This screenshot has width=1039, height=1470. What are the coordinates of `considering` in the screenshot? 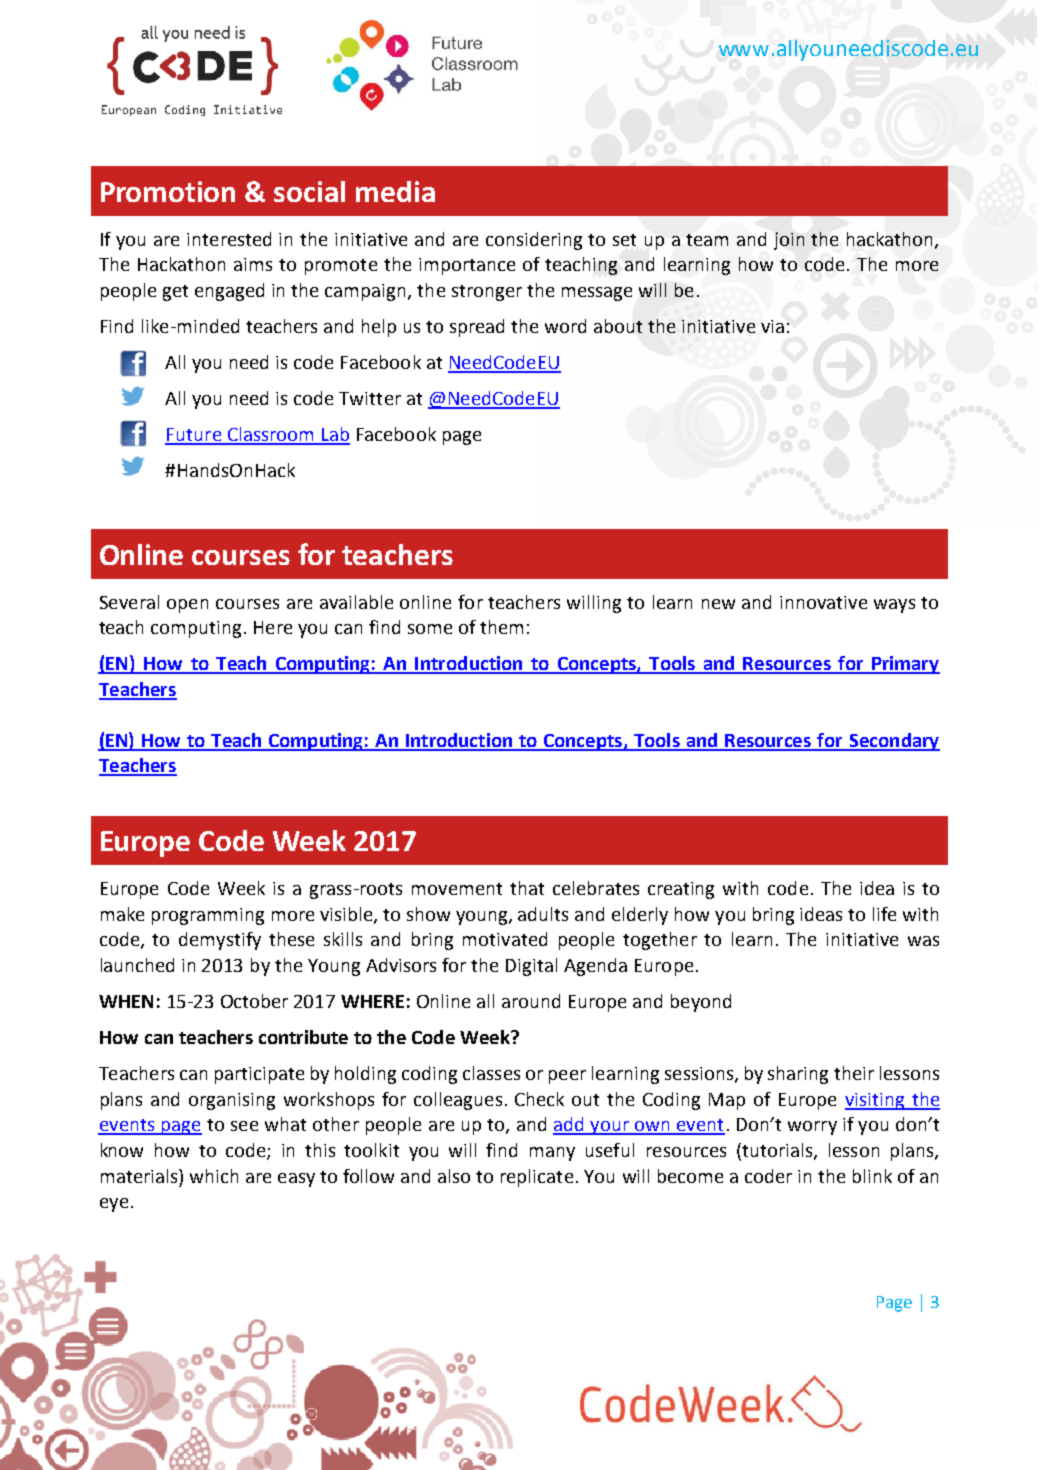 It's located at (534, 241).
